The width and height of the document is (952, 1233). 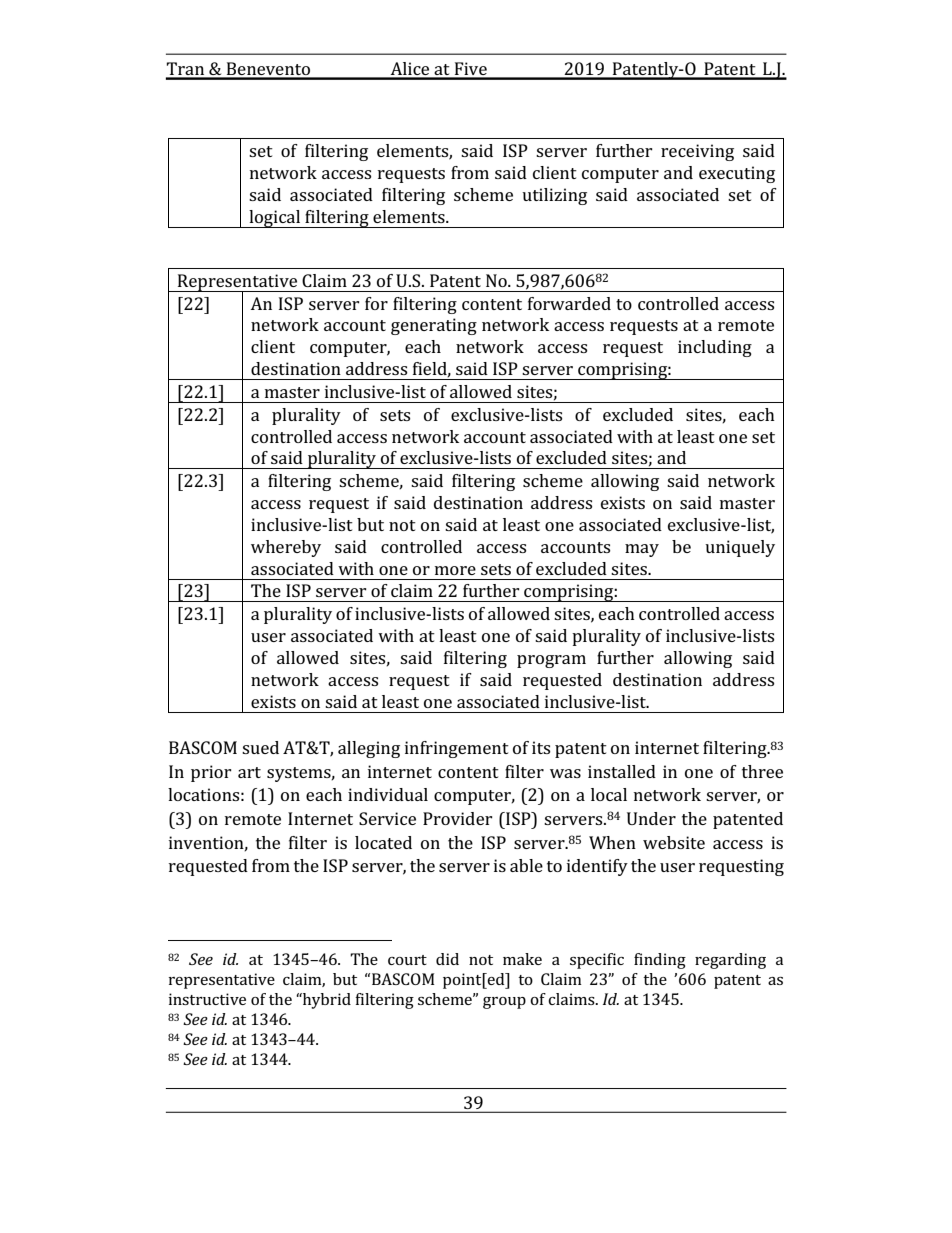 I want to click on receiving, so click(x=697, y=152).
